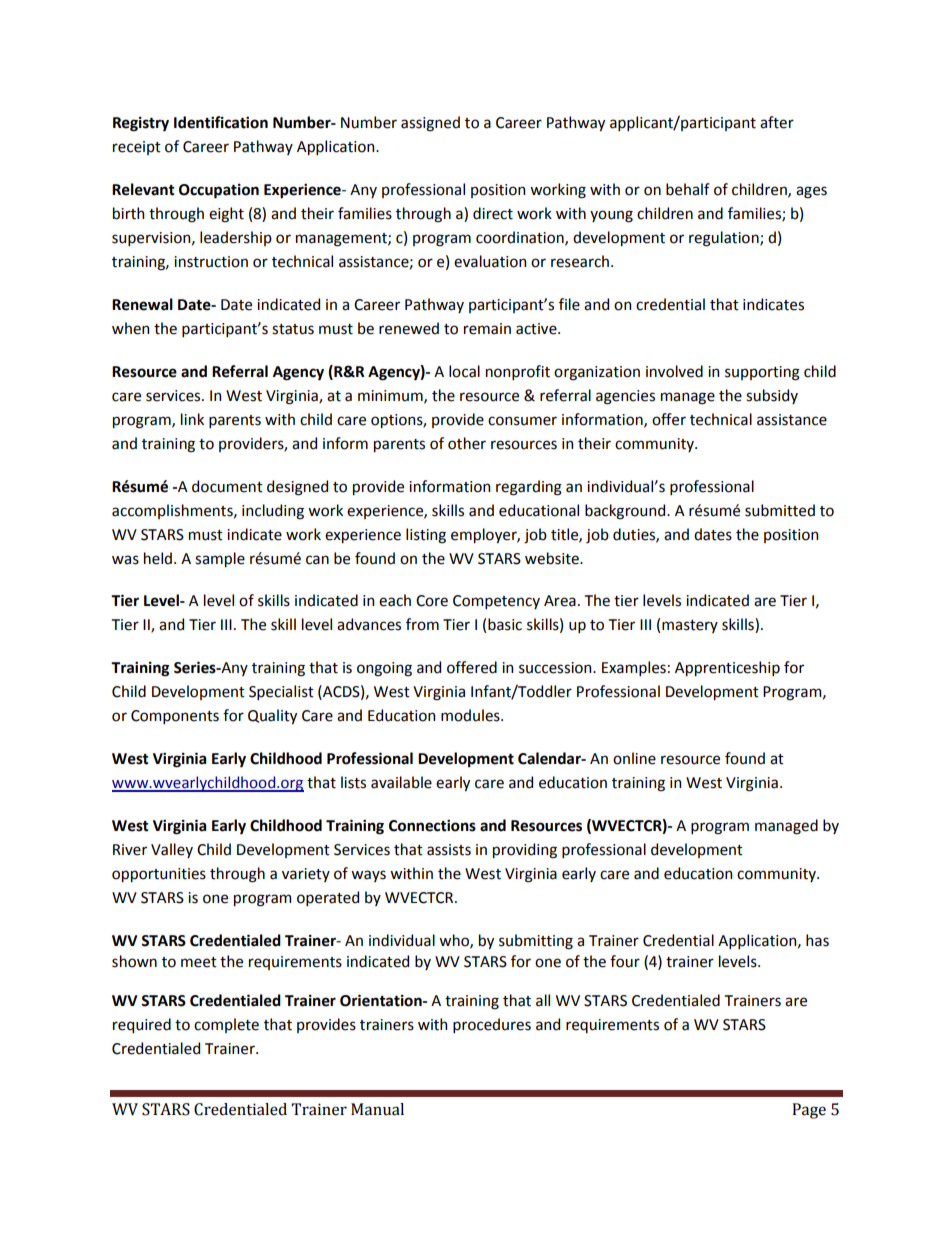  I want to click on Components, so click(175, 717).
